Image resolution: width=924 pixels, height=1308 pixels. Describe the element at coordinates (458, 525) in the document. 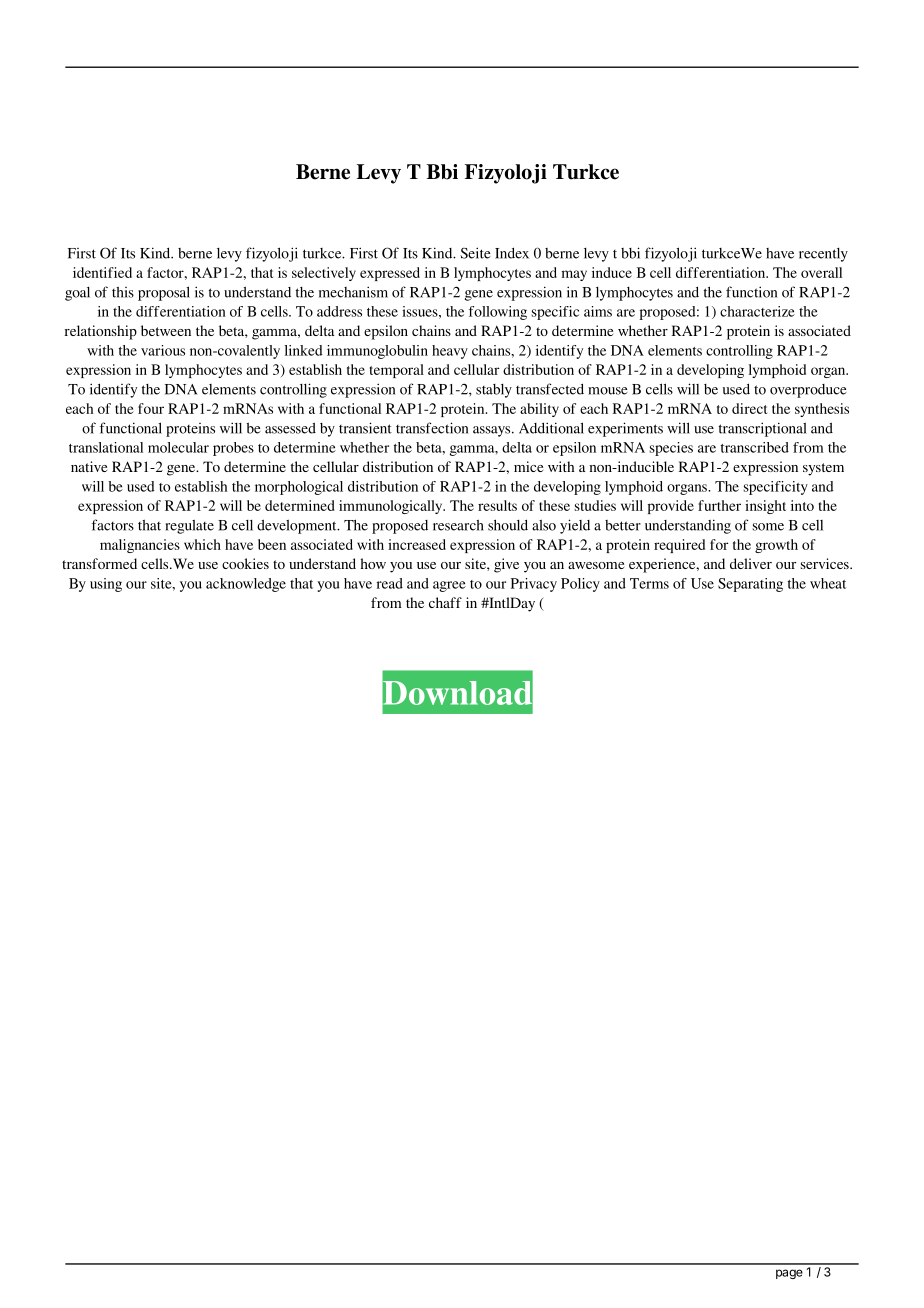

I see `research` at that location.
